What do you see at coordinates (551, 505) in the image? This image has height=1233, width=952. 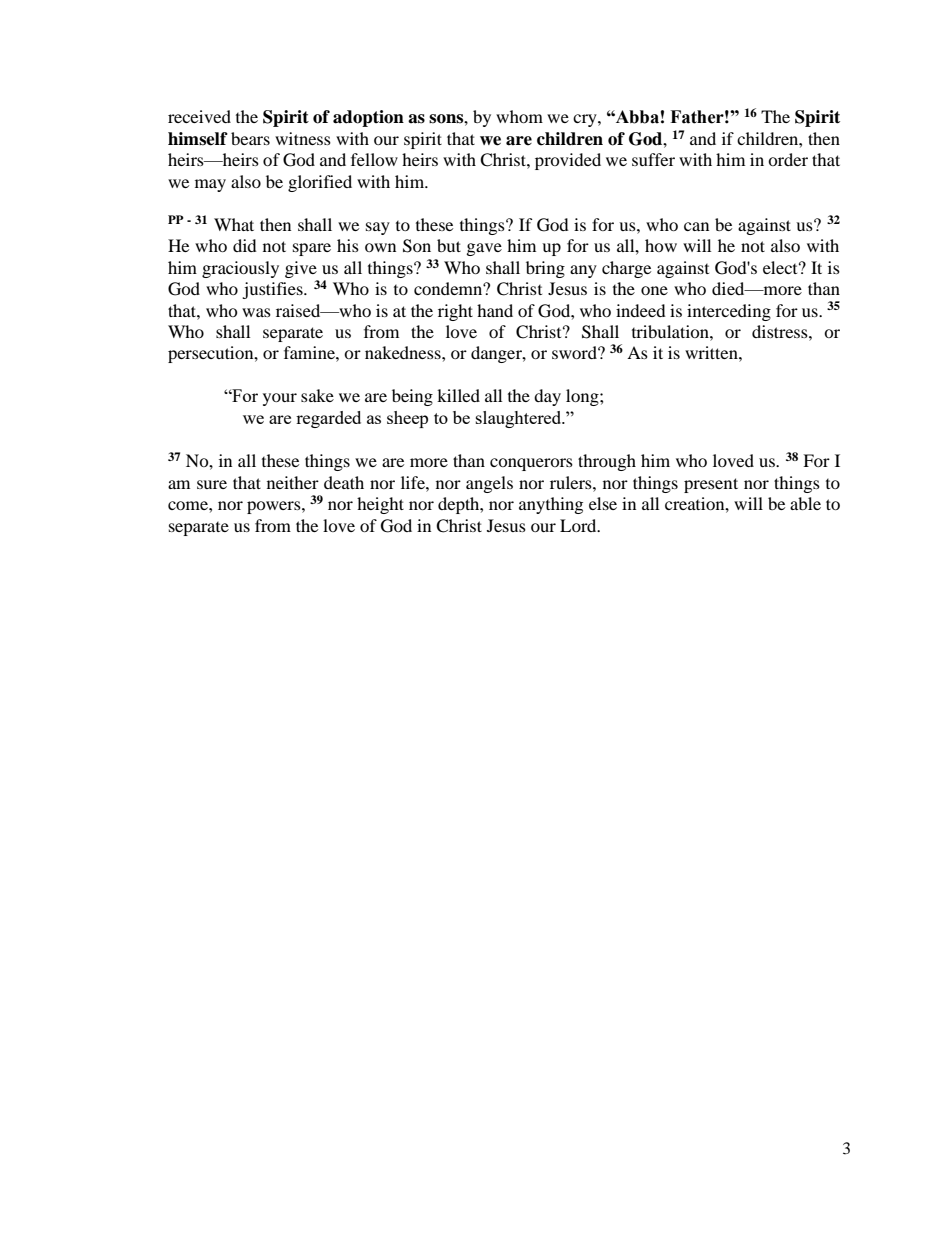 I see `anything` at bounding box center [551, 505].
